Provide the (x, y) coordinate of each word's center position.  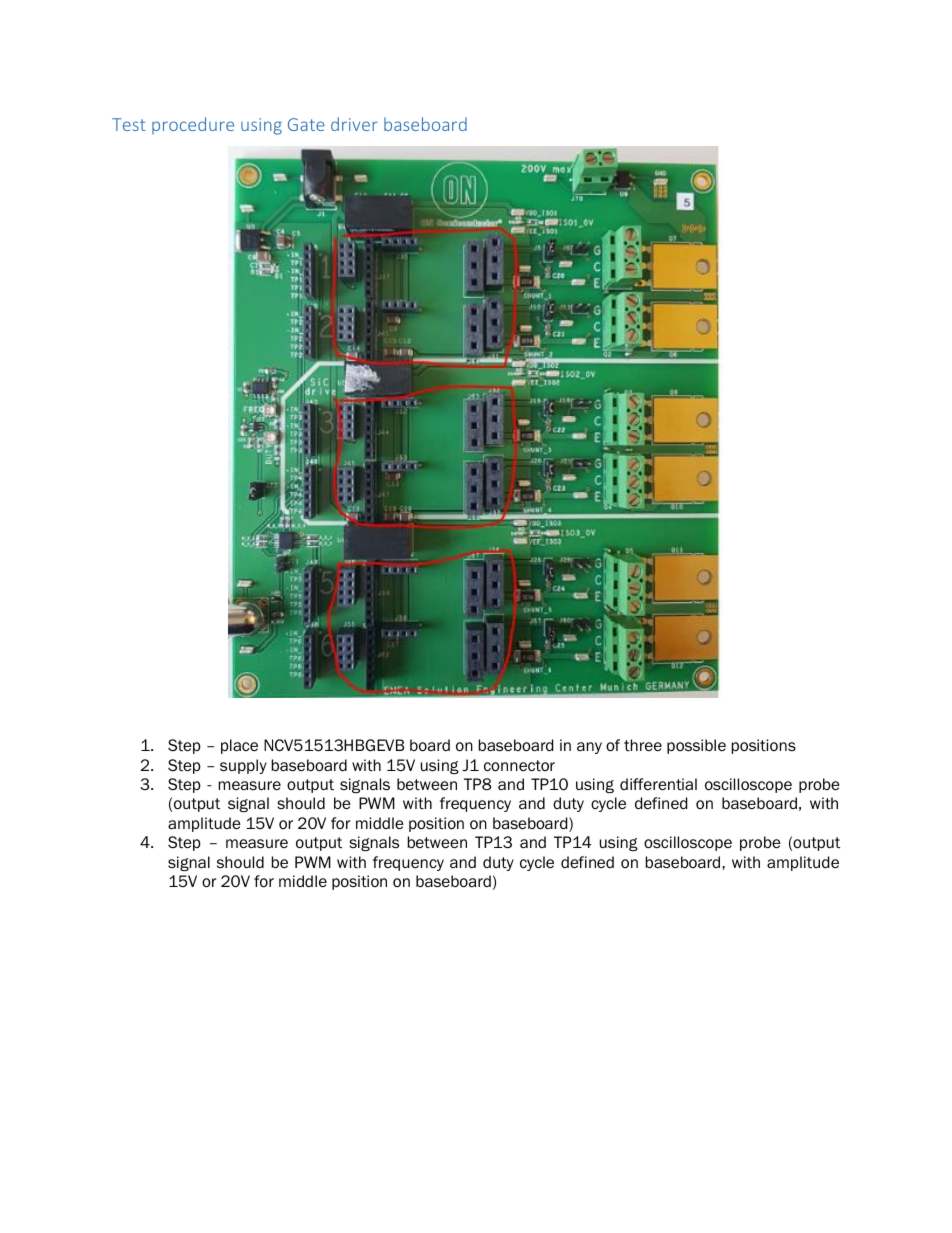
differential (658, 784)
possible (696, 746)
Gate (306, 124)
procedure (193, 125)
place (239, 746)
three (643, 745)
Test (129, 124)
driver (354, 124)
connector (519, 766)
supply (243, 766)
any (589, 748)
